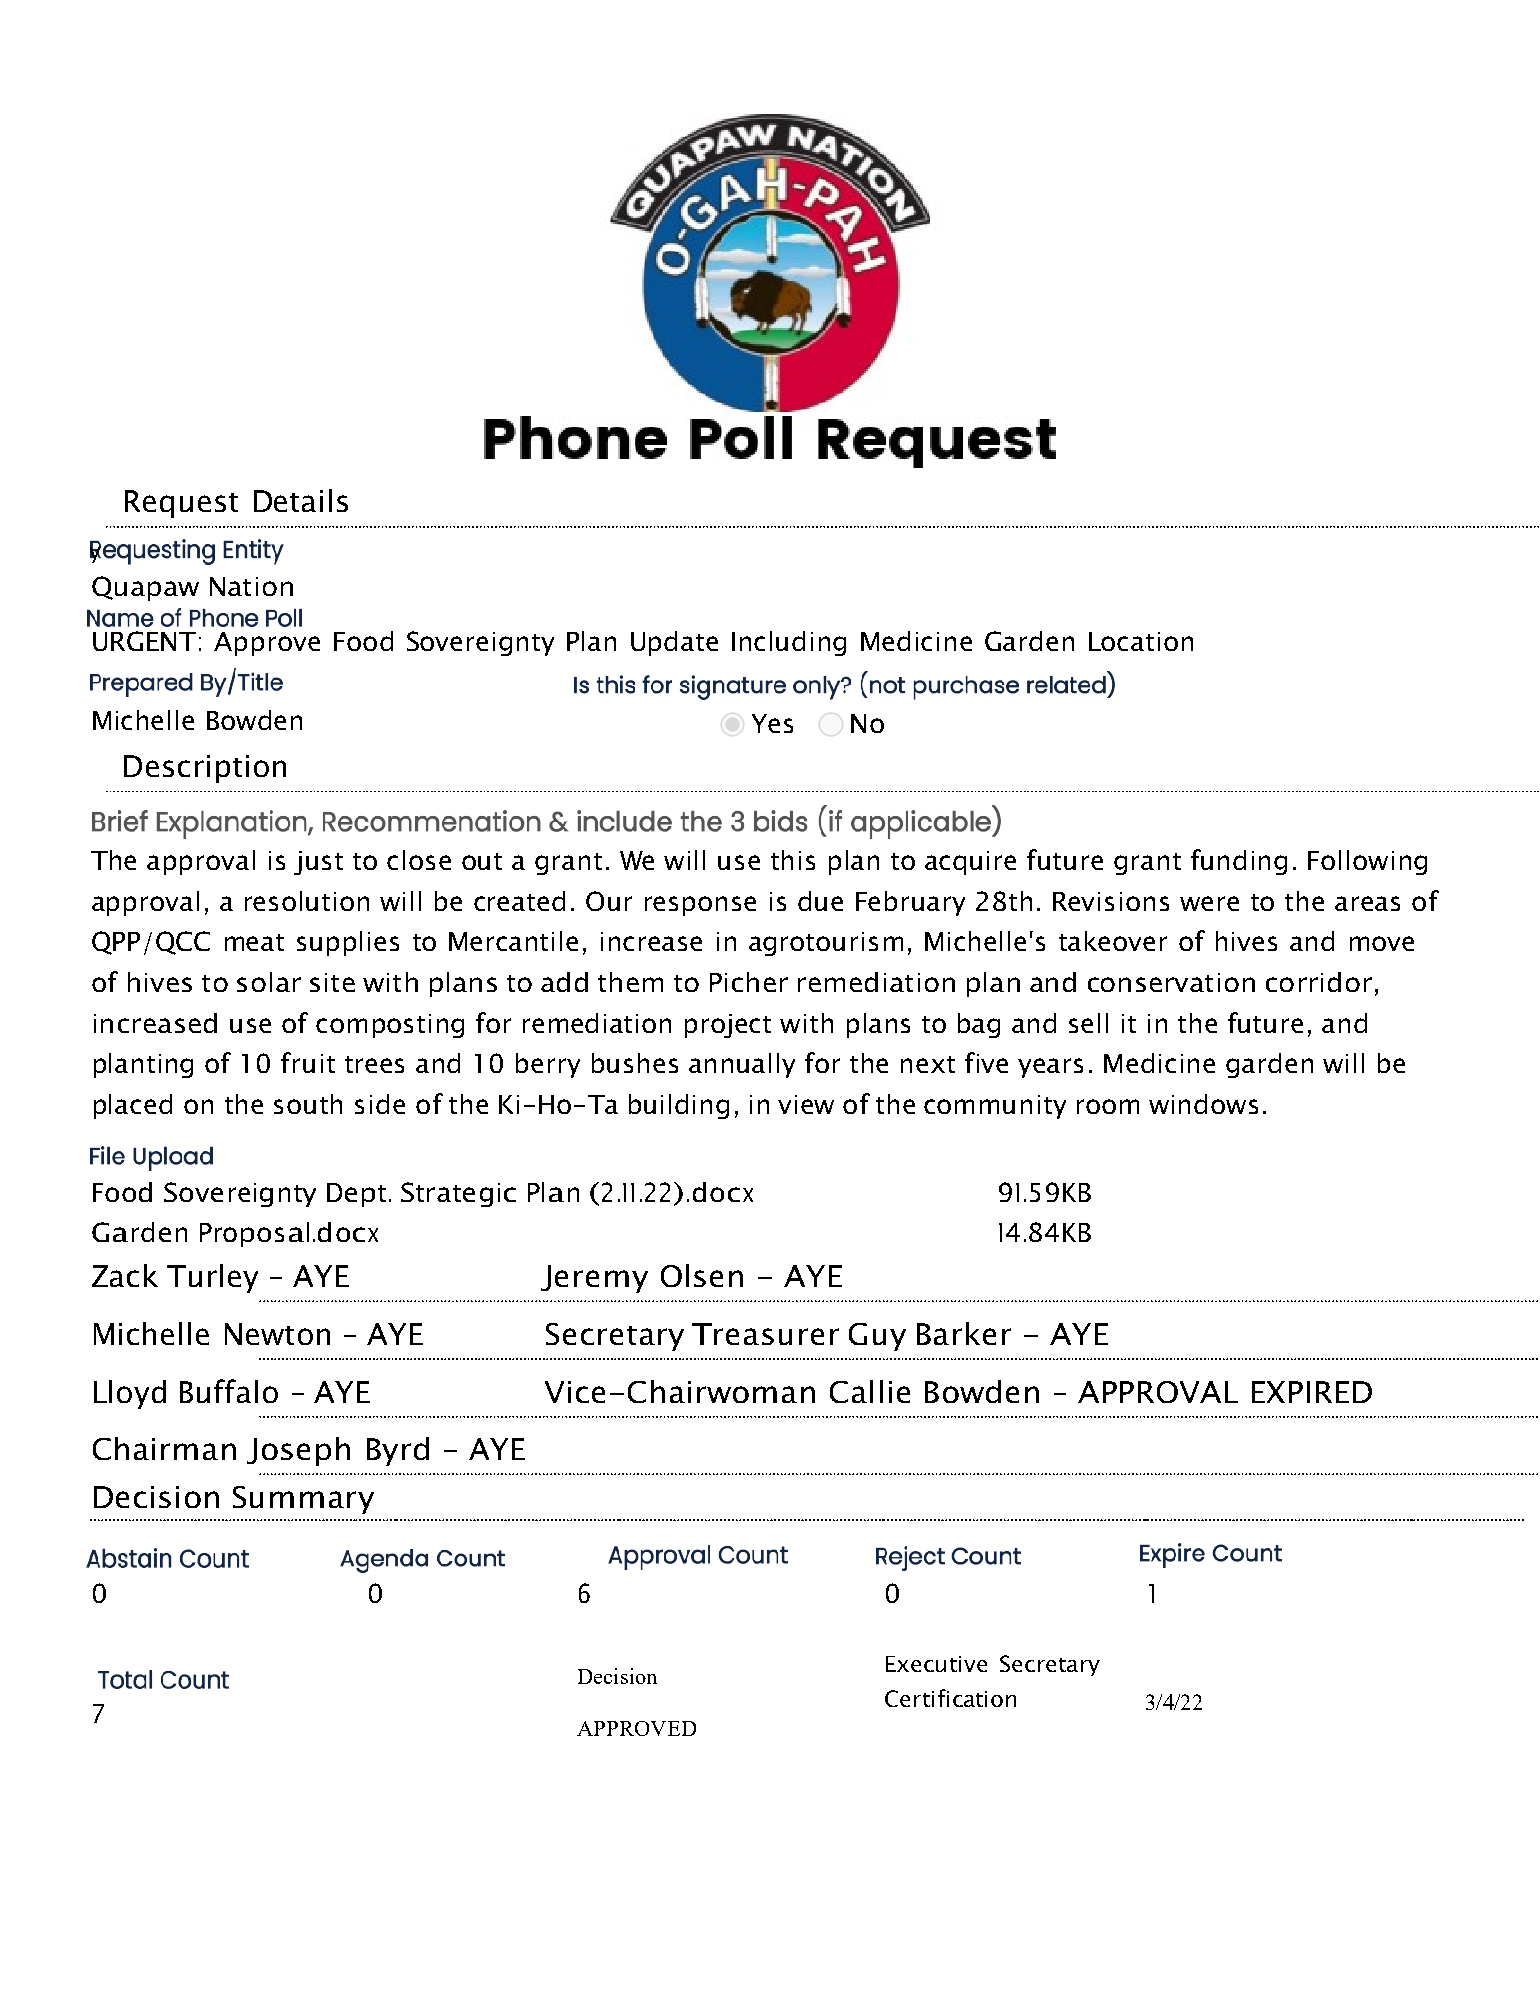 The height and width of the image is (1993, 1540). Describe the element at coordinates (1312, 1392) in the image. I see `EXPIRED` at that location.
